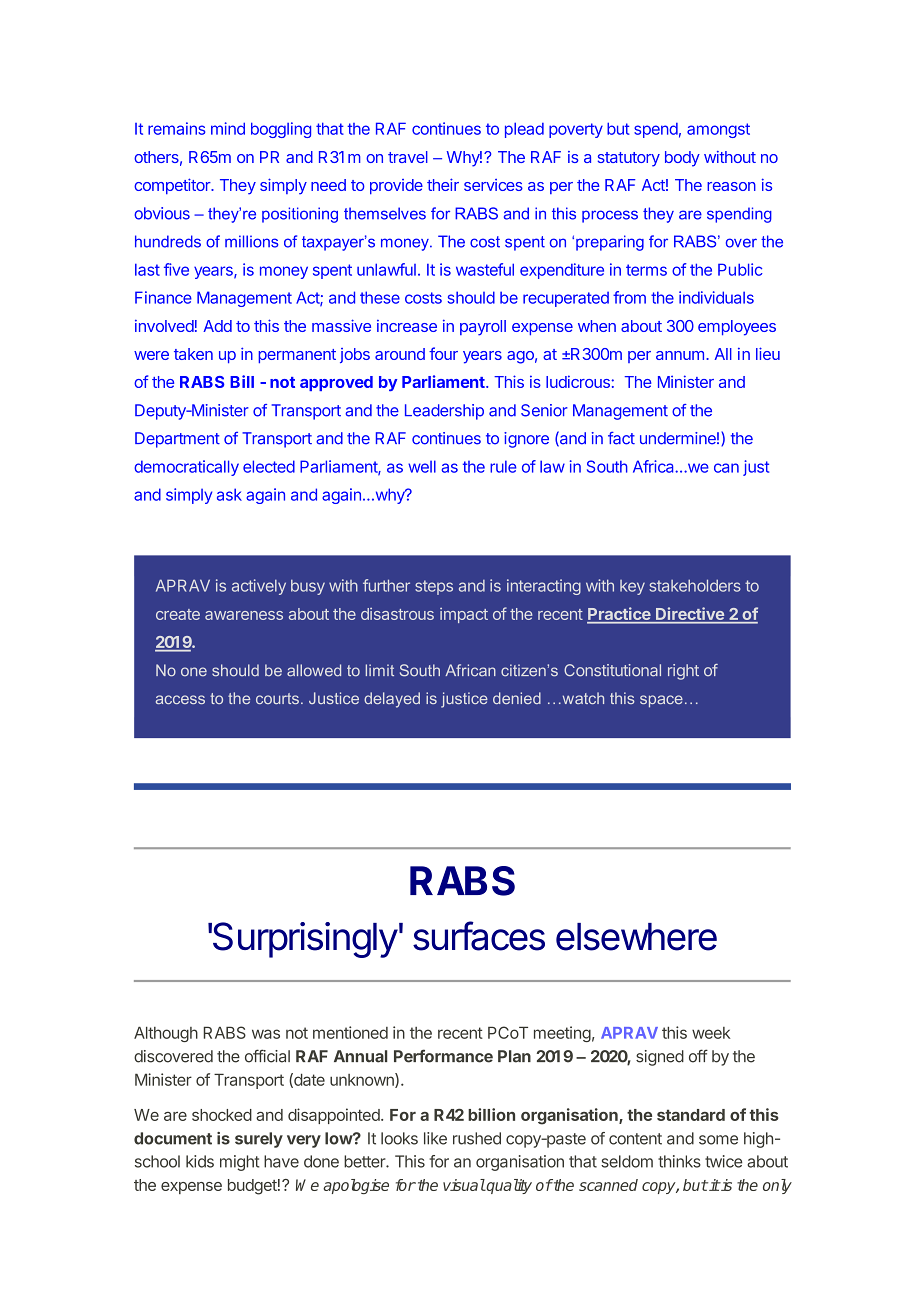 The height and width of the page is (1308, 924). What do you see at coordinates (683, 672) in the page?
I see `right` at bounding box center [683, 672].
